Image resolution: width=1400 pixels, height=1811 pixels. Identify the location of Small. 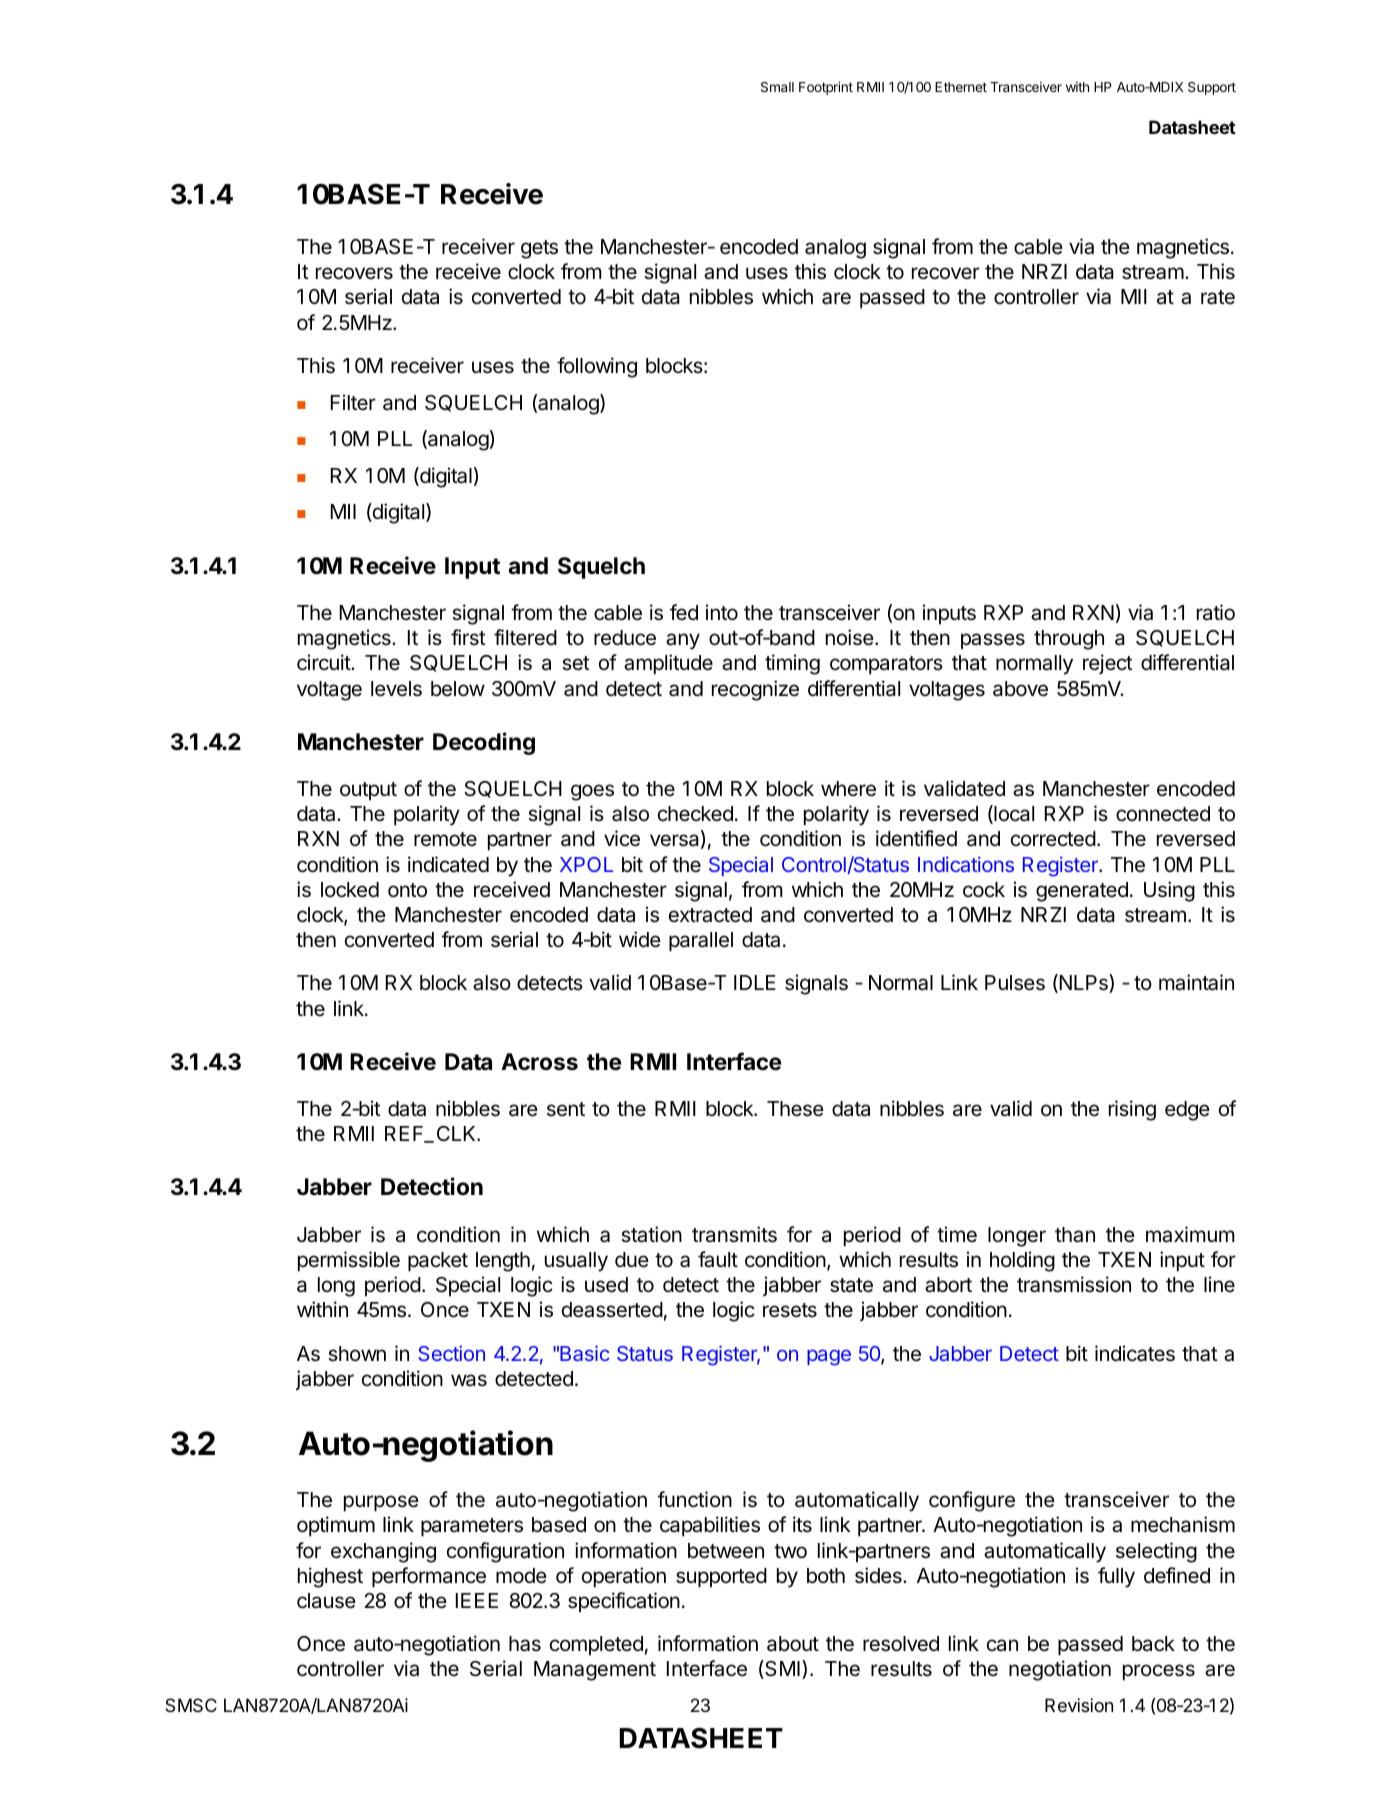
(777, 87).
